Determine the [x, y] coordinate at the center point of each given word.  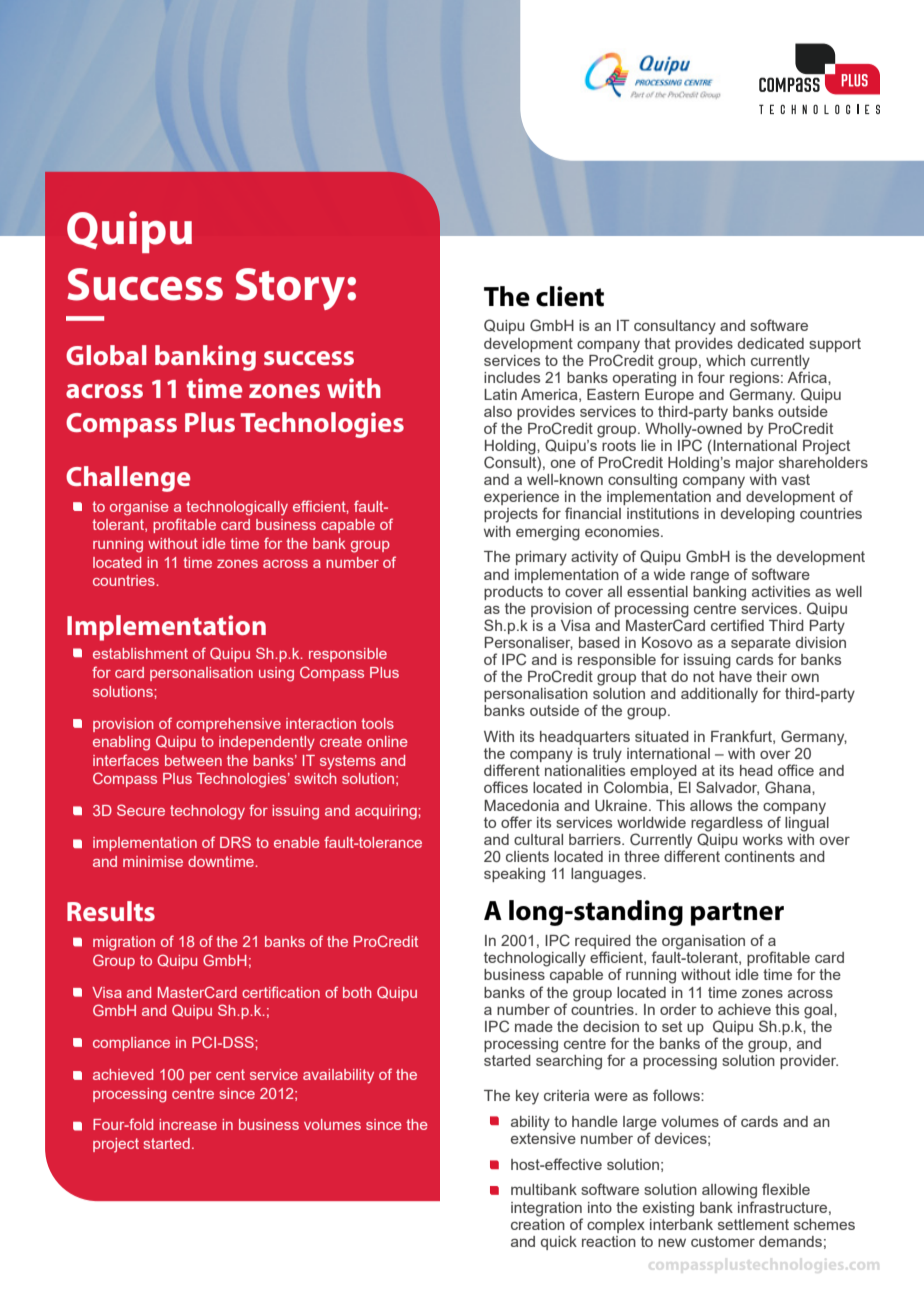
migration [124, 943]
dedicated [771, 343]
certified [737, 625]
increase [188, 1124]
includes [512, 377]
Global [106, 355]
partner [737, 914]
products [513, 593]
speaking [514, 875]
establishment [140, 653]
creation [538, 1223]
